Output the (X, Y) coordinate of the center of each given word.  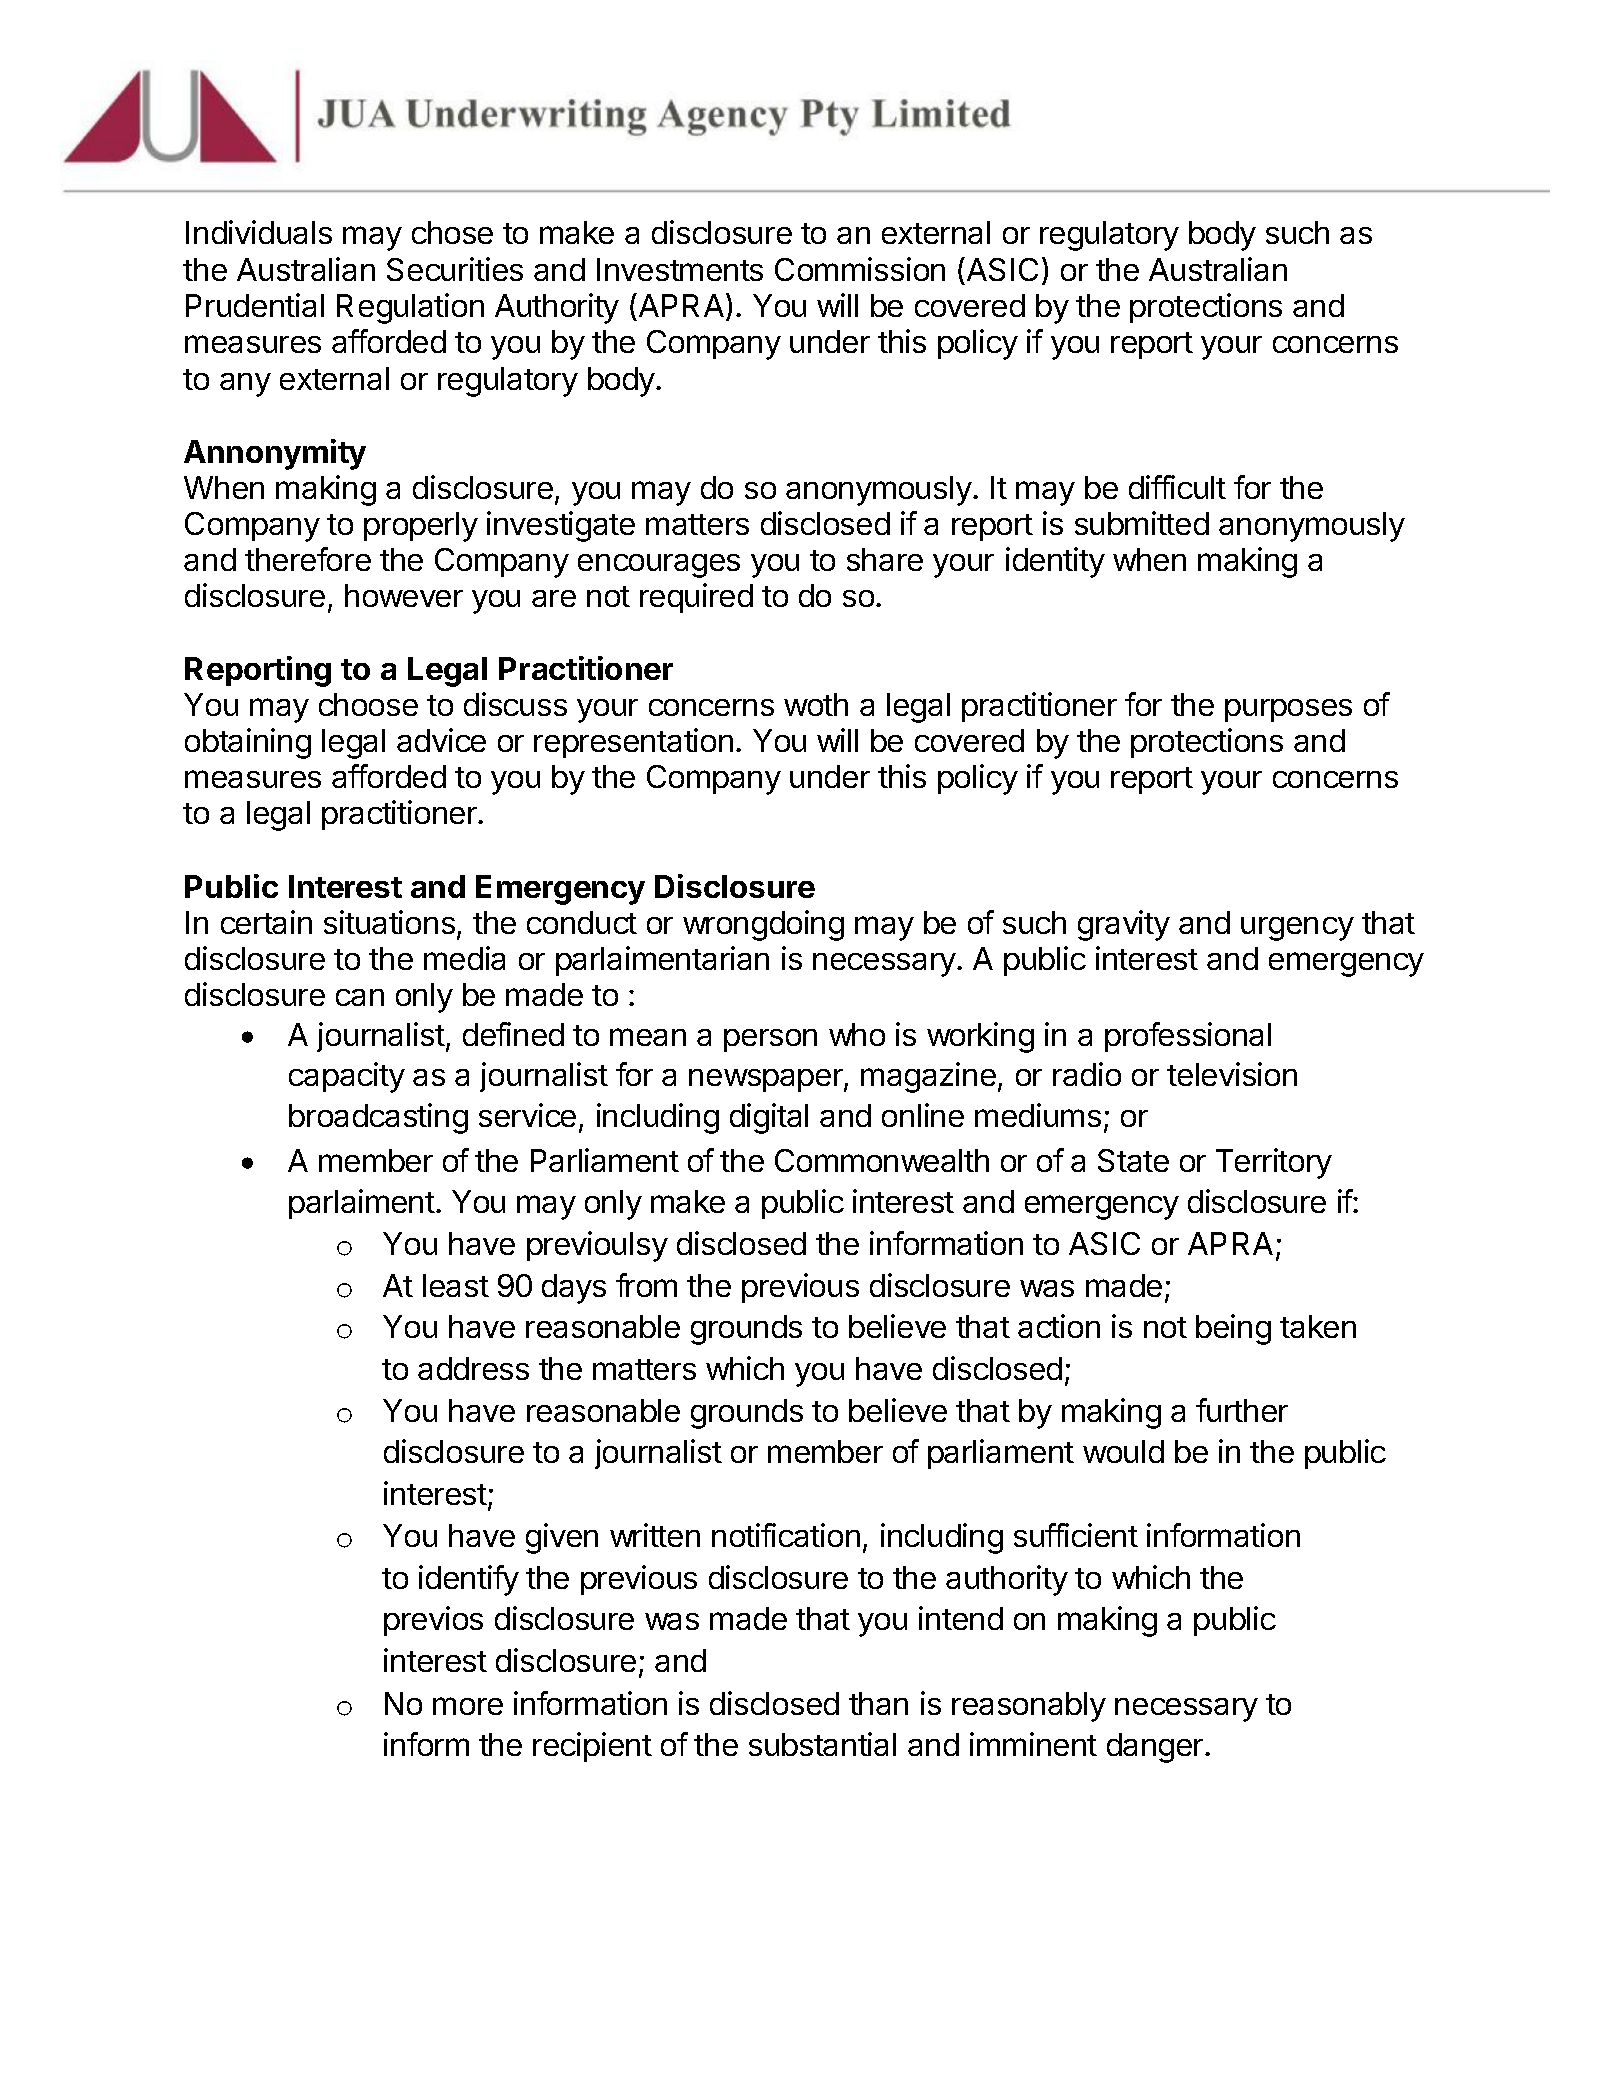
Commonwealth (882, 1160)
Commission (860, 269)
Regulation (410, 308)
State (1133, 1160)
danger (1156, 1748)
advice (441, 740)
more (468, 1706)
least (456, 1285)
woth (816, 704)
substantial (822, 1744)
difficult (1177, 487)
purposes (1288, 710)
